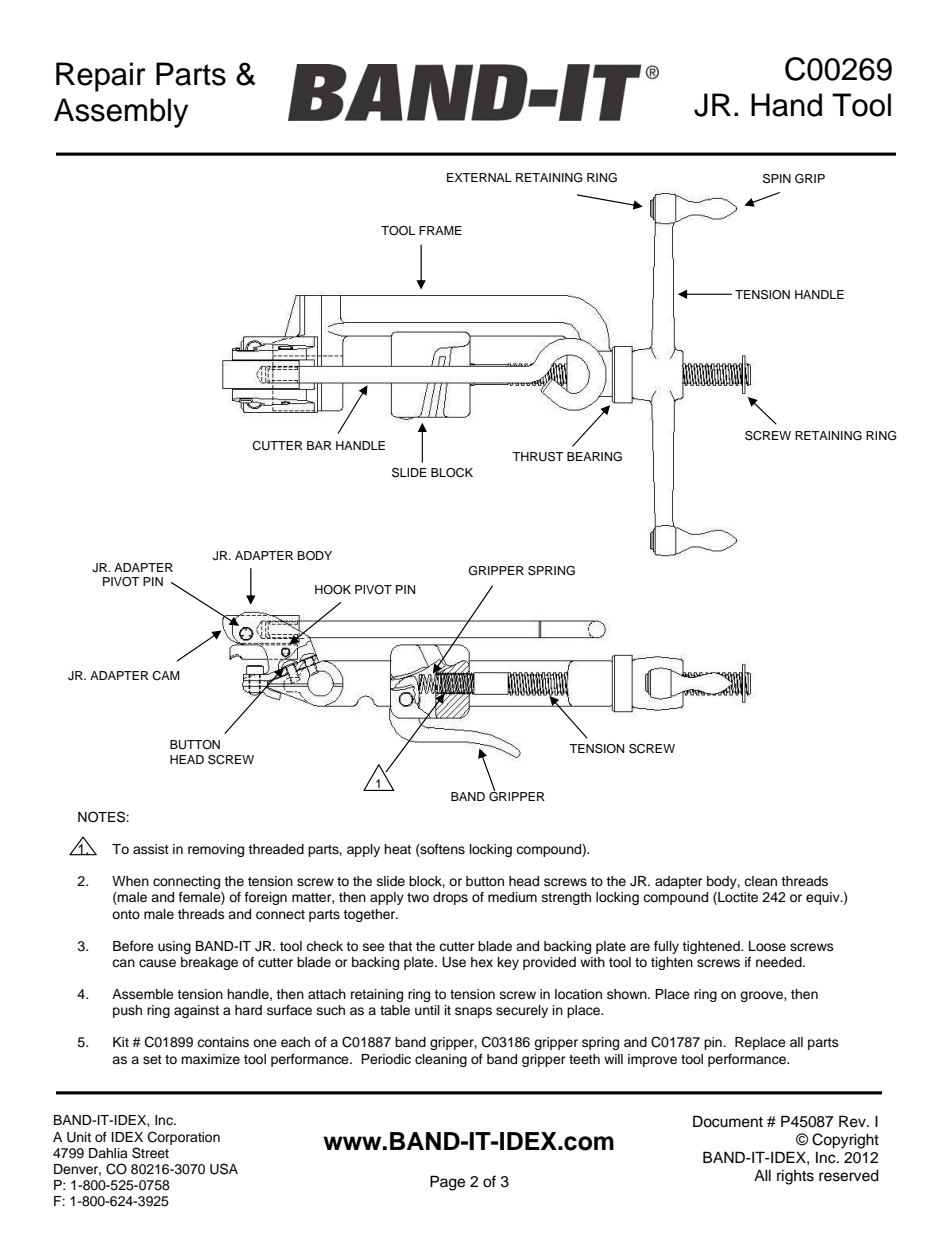 Image resolution: width=952 pixels, height=1233 pixels. I want to click on SPIN, so click(777, 179).
